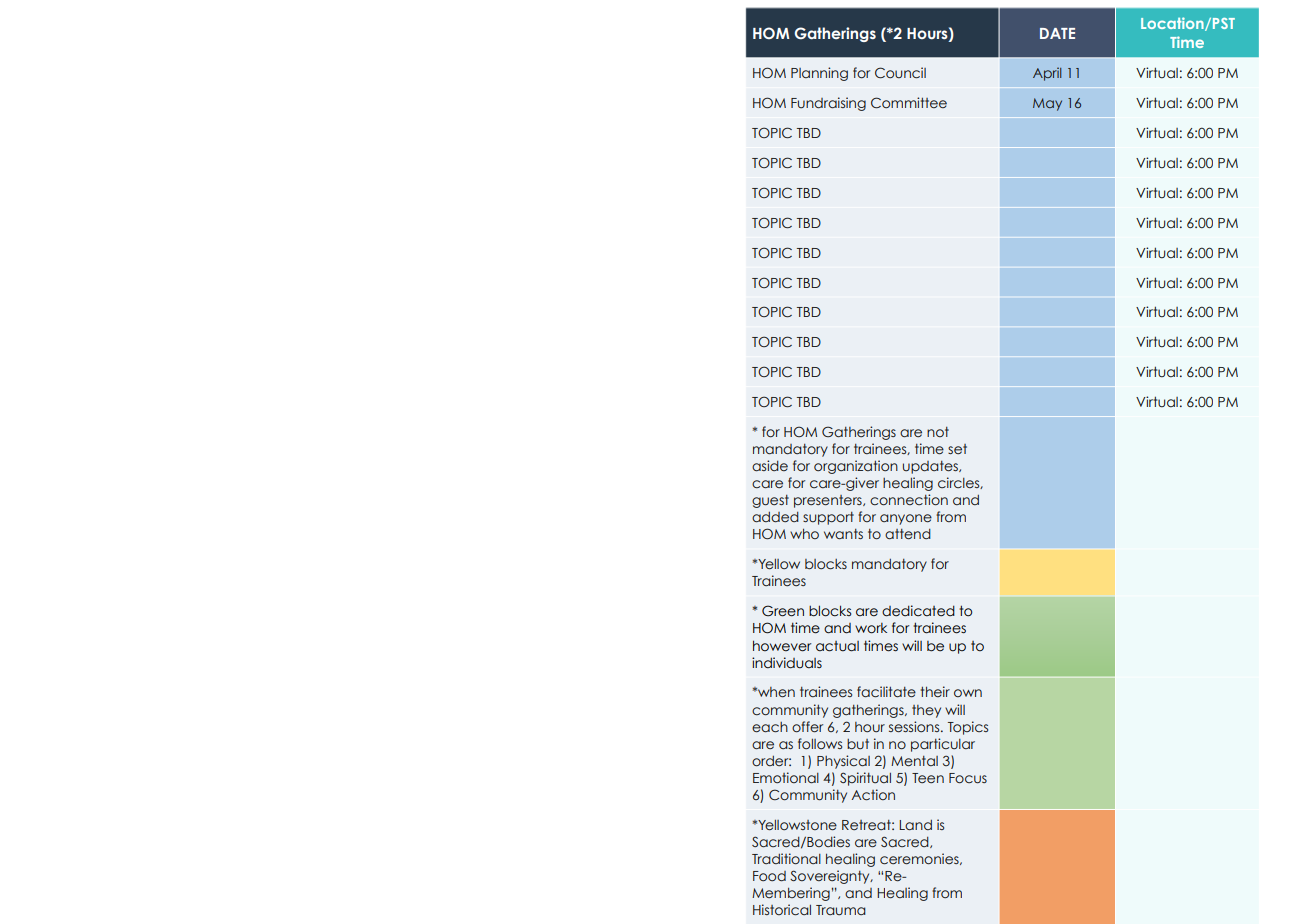 This screenshot has width=1308, height=924. What do you see at coordinates (886, 692) in the screenshot?
I see `facilitate` at bounding box center [886, 692].
